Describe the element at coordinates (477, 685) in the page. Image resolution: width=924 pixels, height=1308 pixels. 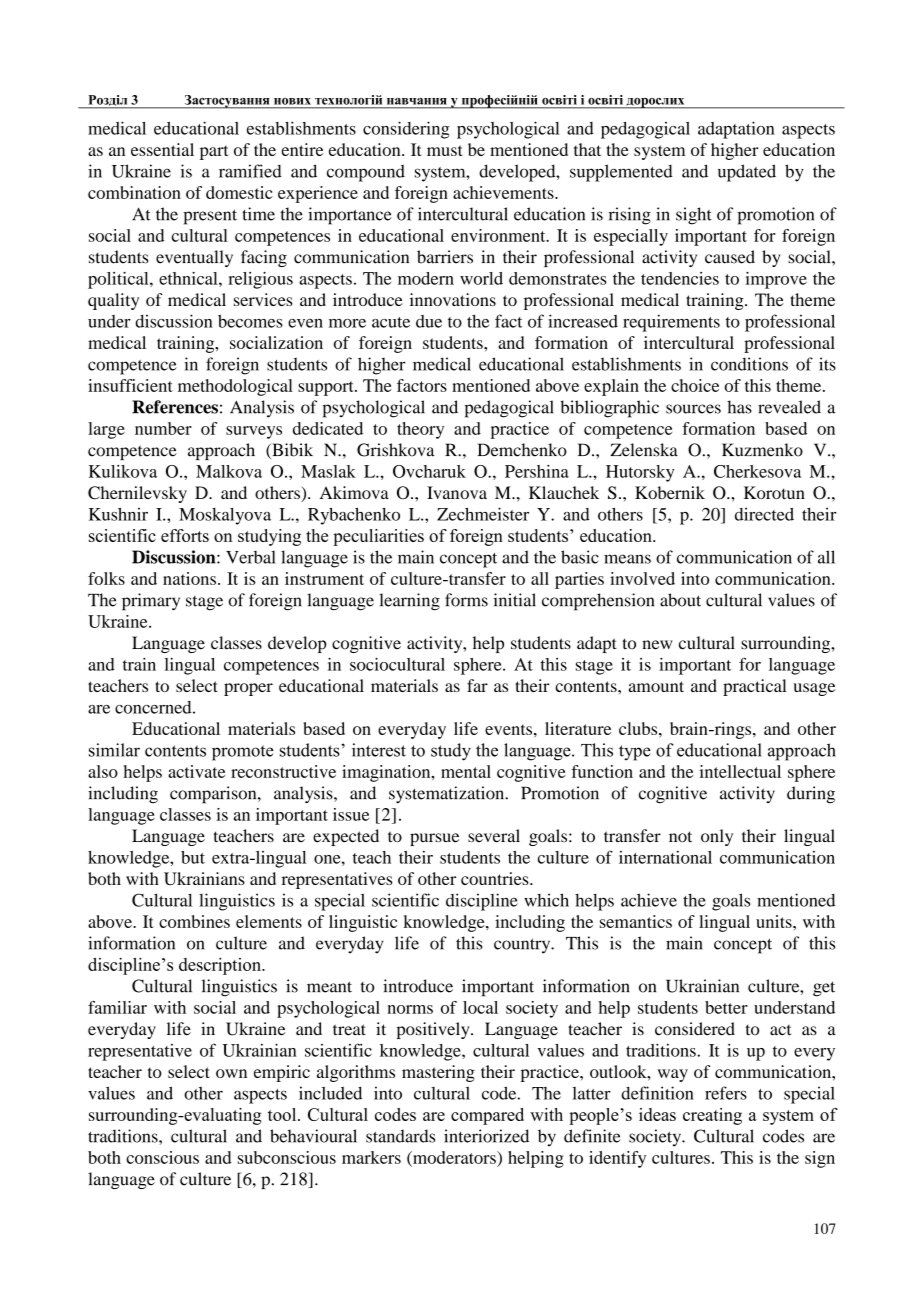
I see `far` at that location.
